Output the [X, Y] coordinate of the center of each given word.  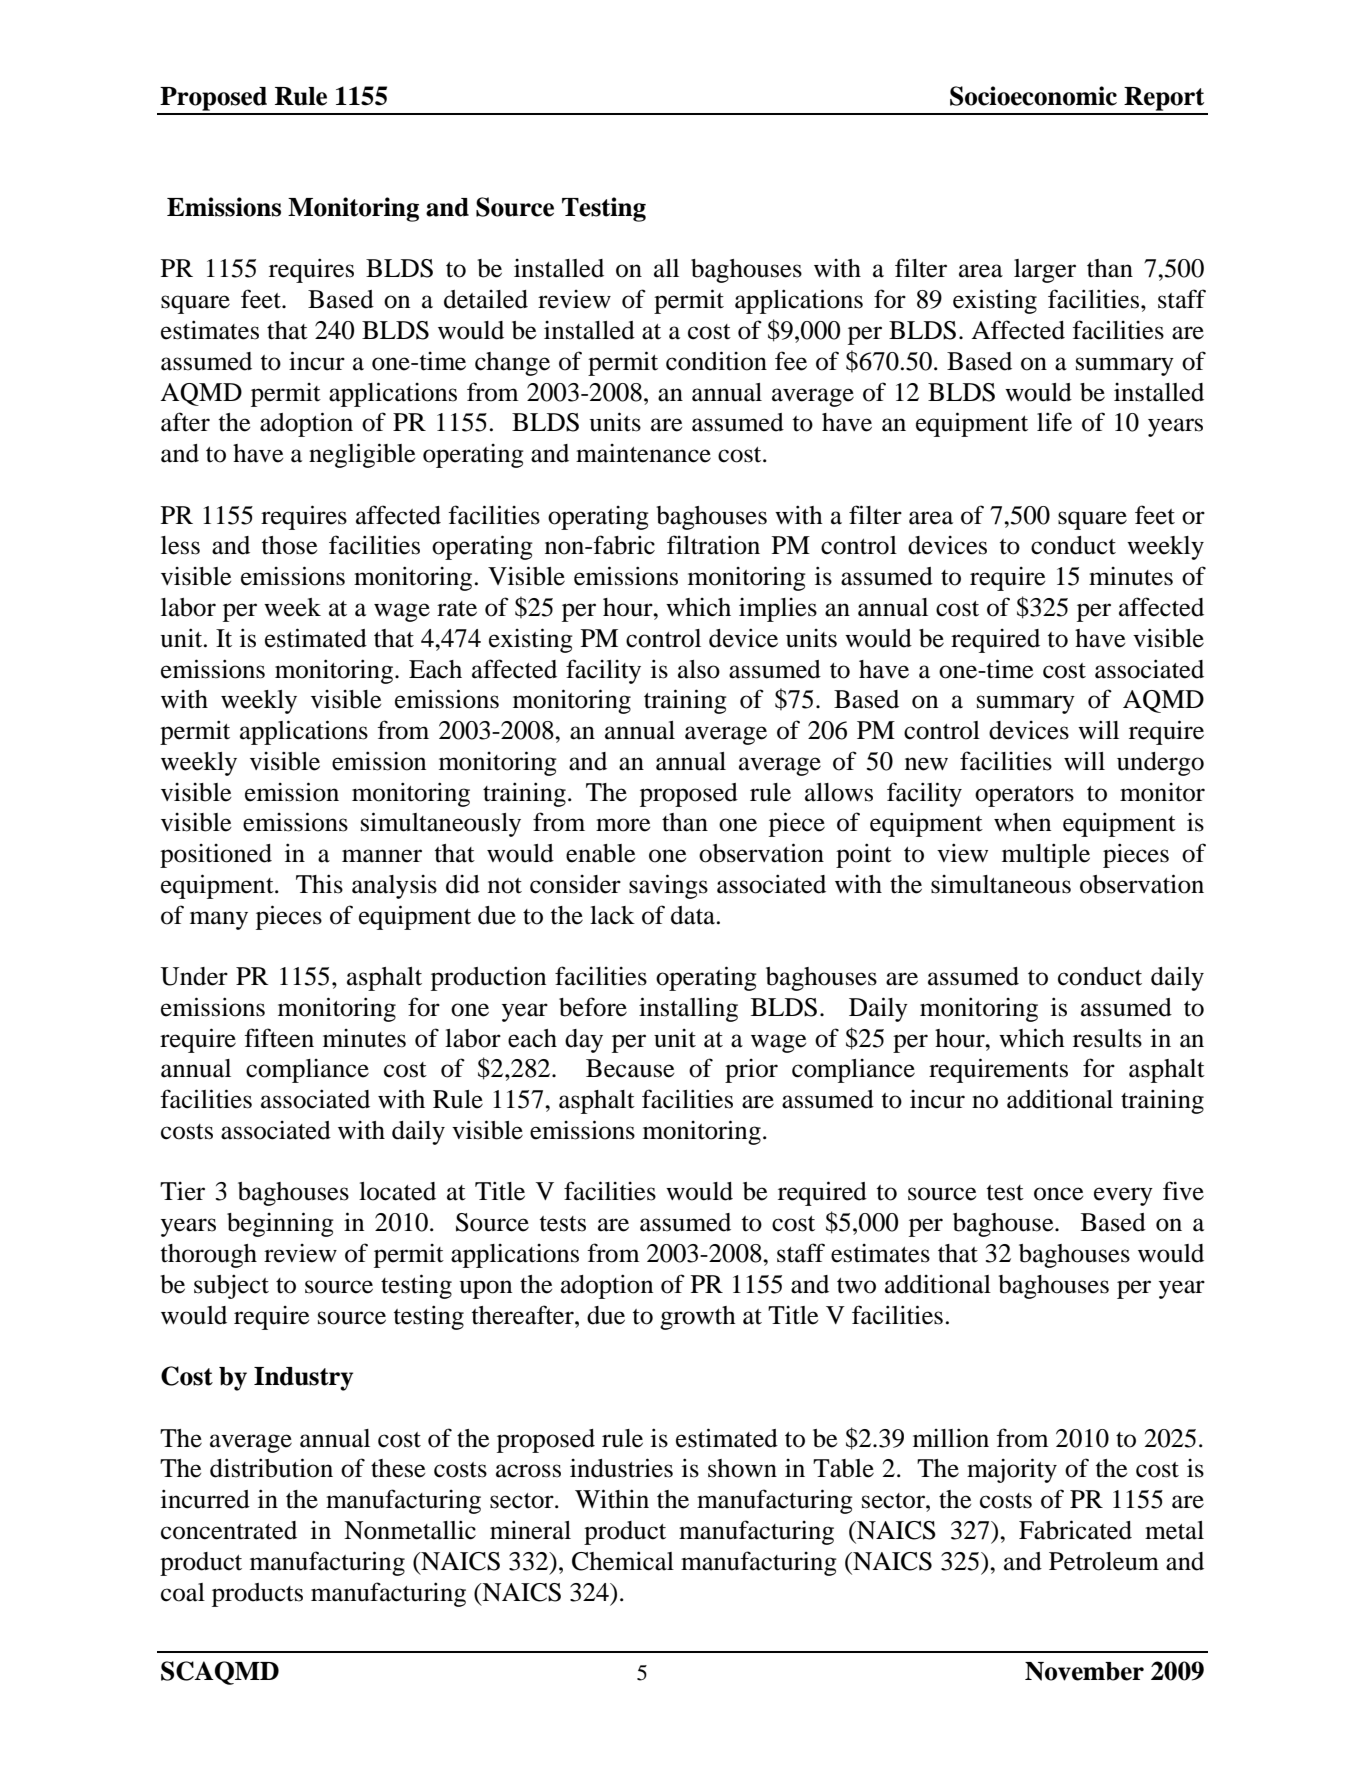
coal [183, 1592]
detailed [486, 299]
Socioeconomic [1033, 96]
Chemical [623, 1561]
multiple [1046, 855]
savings [668, 886]
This [319, 884]
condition [716, 361]
